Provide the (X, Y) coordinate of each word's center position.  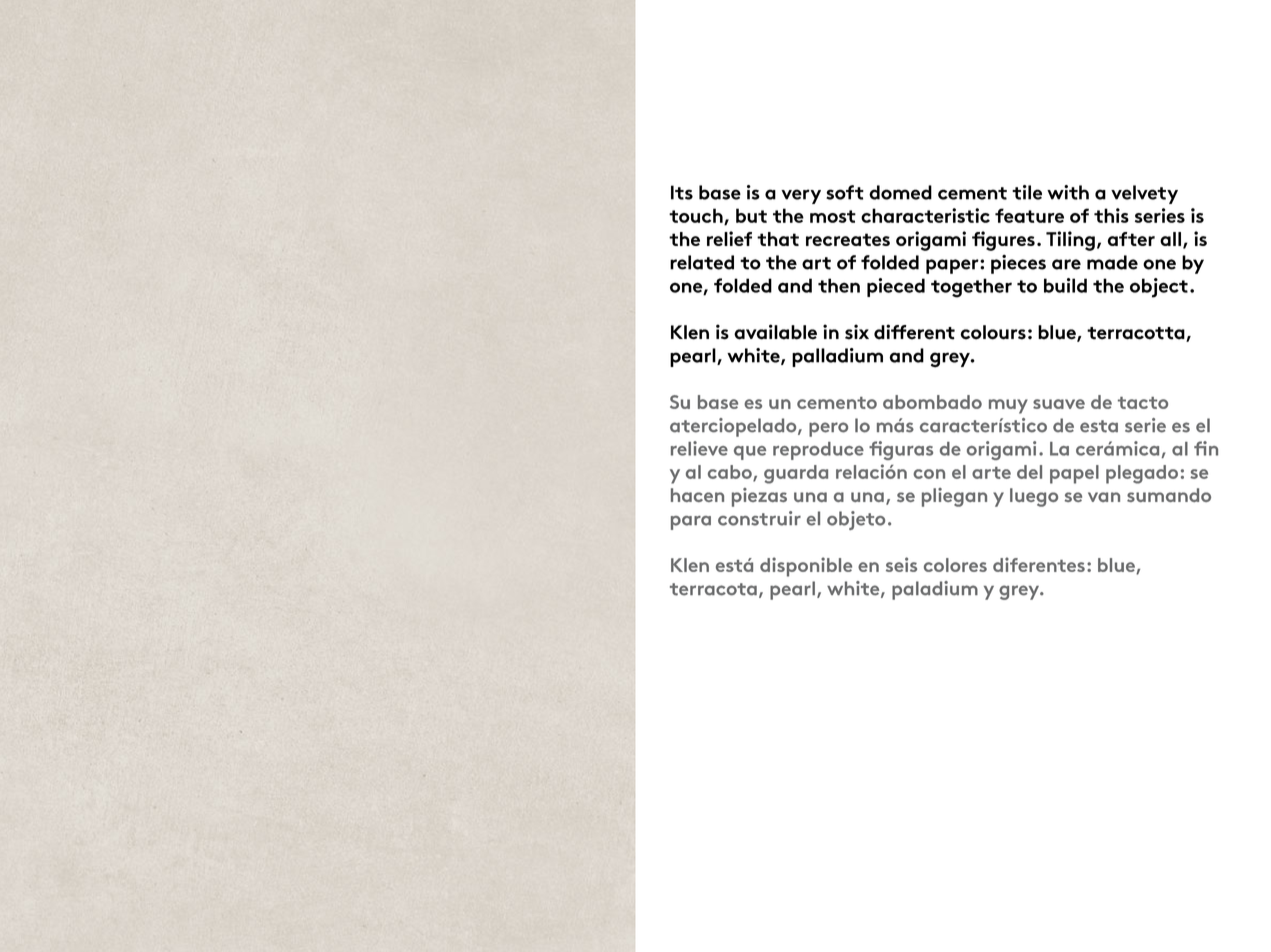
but (751, 215)
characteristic (925, 215)
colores (955, 565)
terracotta (1137, 334)
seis (901, 564)
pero (828, 429)
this (1111, 215)
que (750, 453)
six (857, 332)
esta (1099, 426)
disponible (806, 567)
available (775, 332)
